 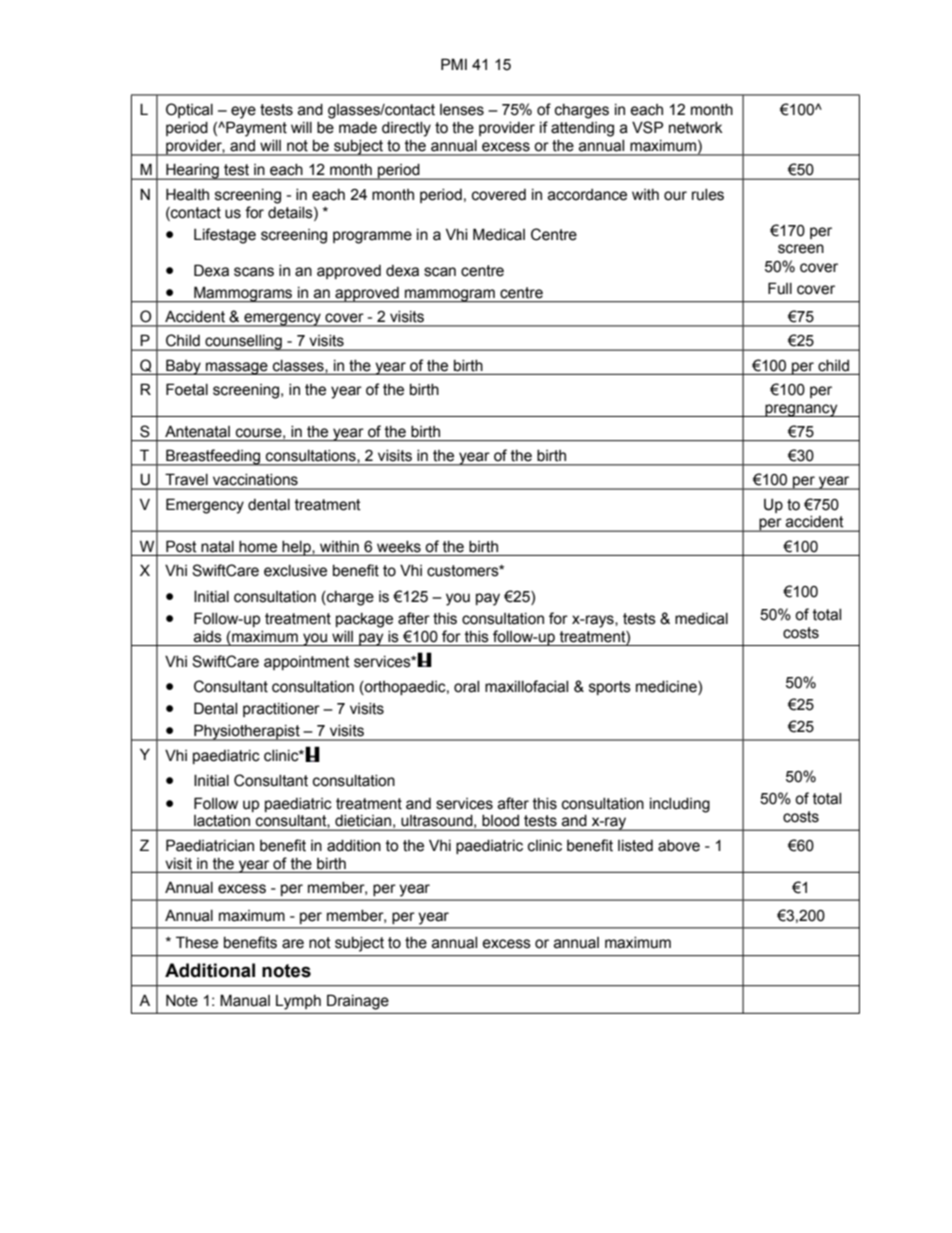 I want to click on lenses, so click(x=462, y=110).
